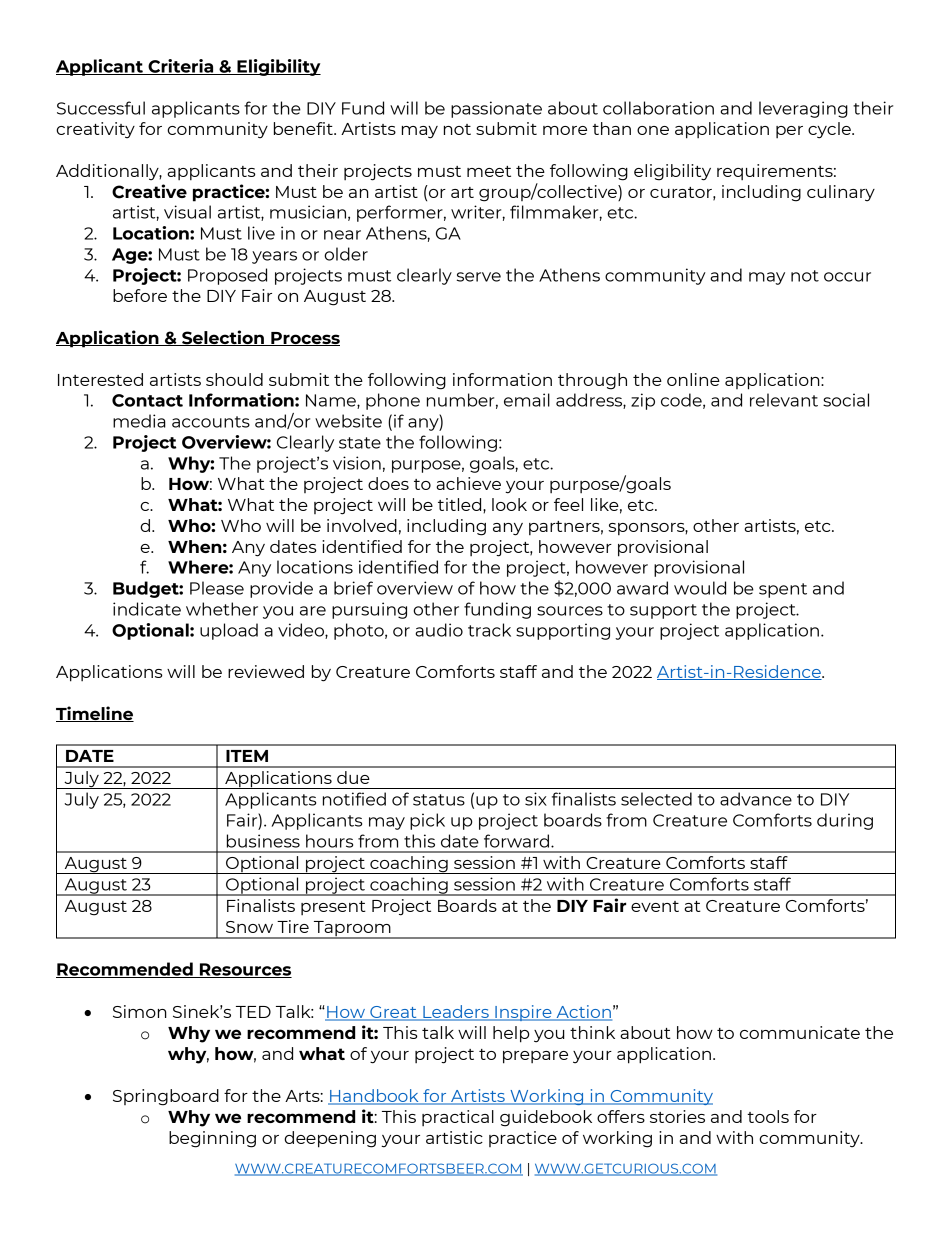  Describe the element at coordinates (181, 67) in the document. I see `Criteria` at that location.
